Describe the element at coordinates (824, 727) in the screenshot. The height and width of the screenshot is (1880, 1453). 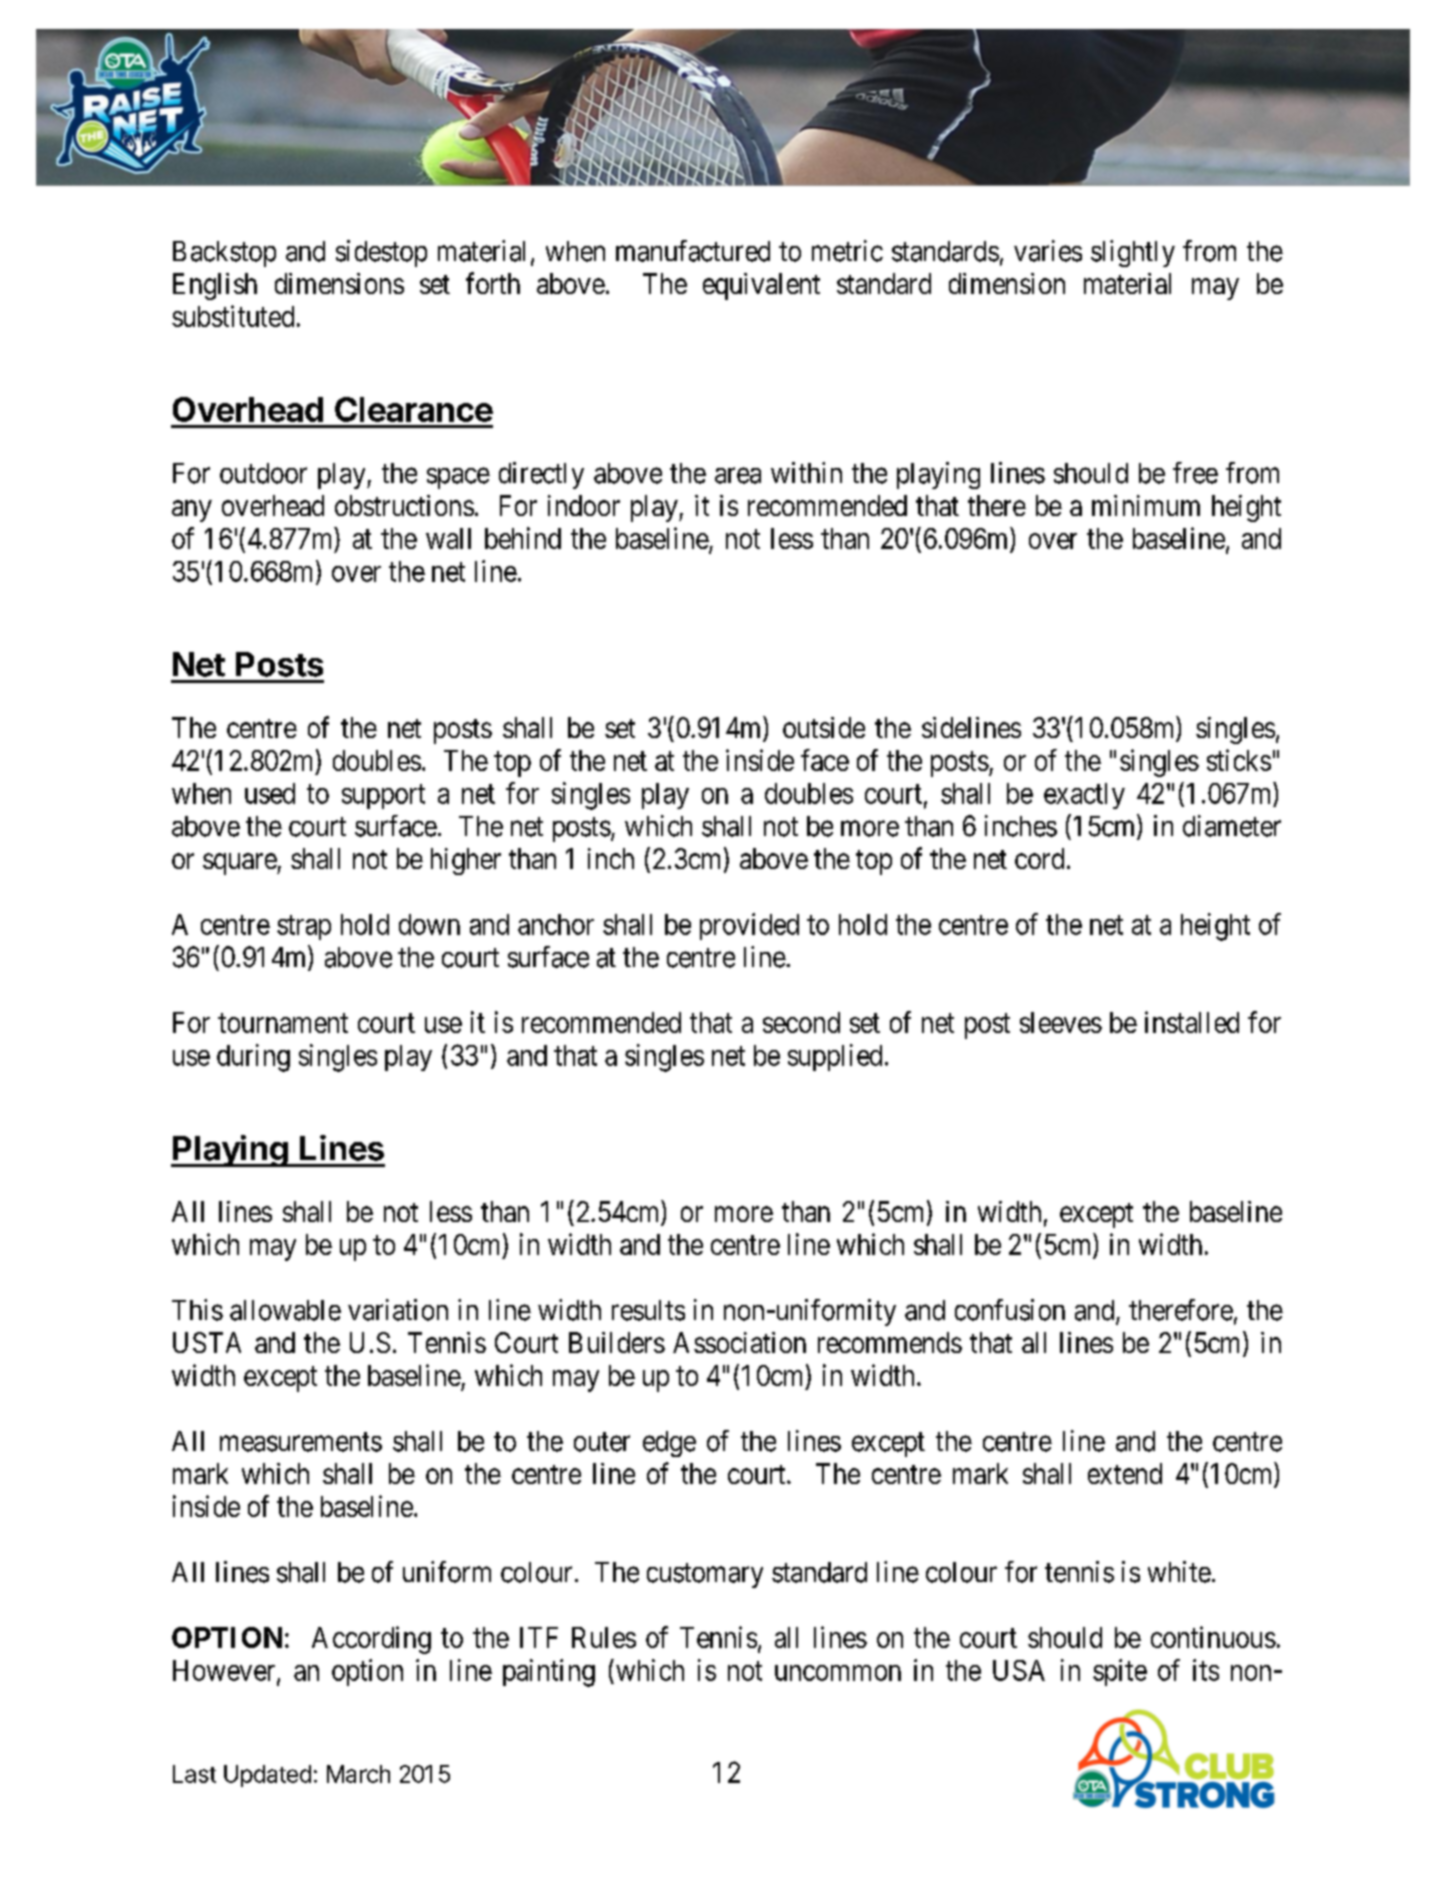
I see `outside` at that location.
